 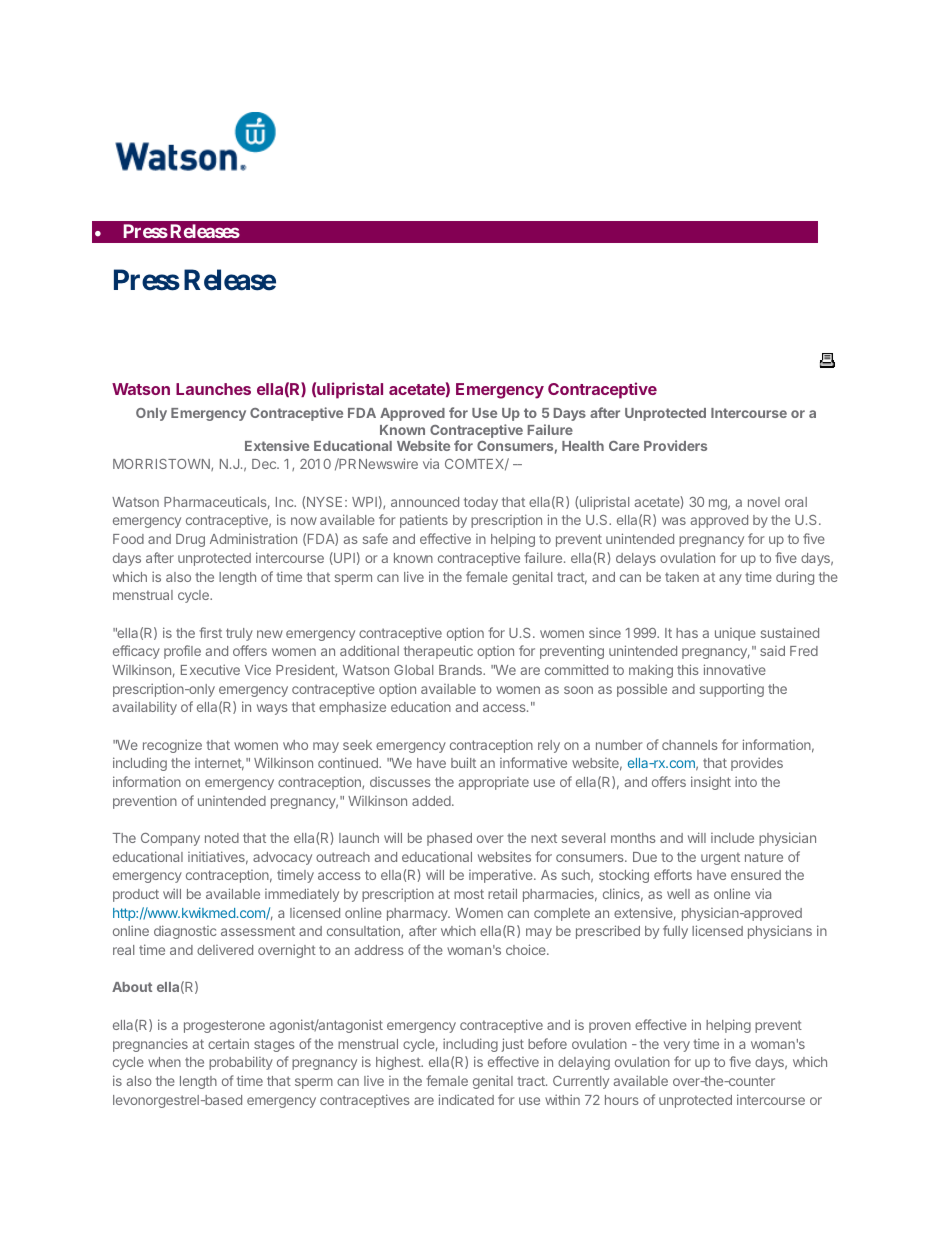 What do you see at coordinates (675, 932) in the image?
I see `fully` at bounding box center [675, 932].
